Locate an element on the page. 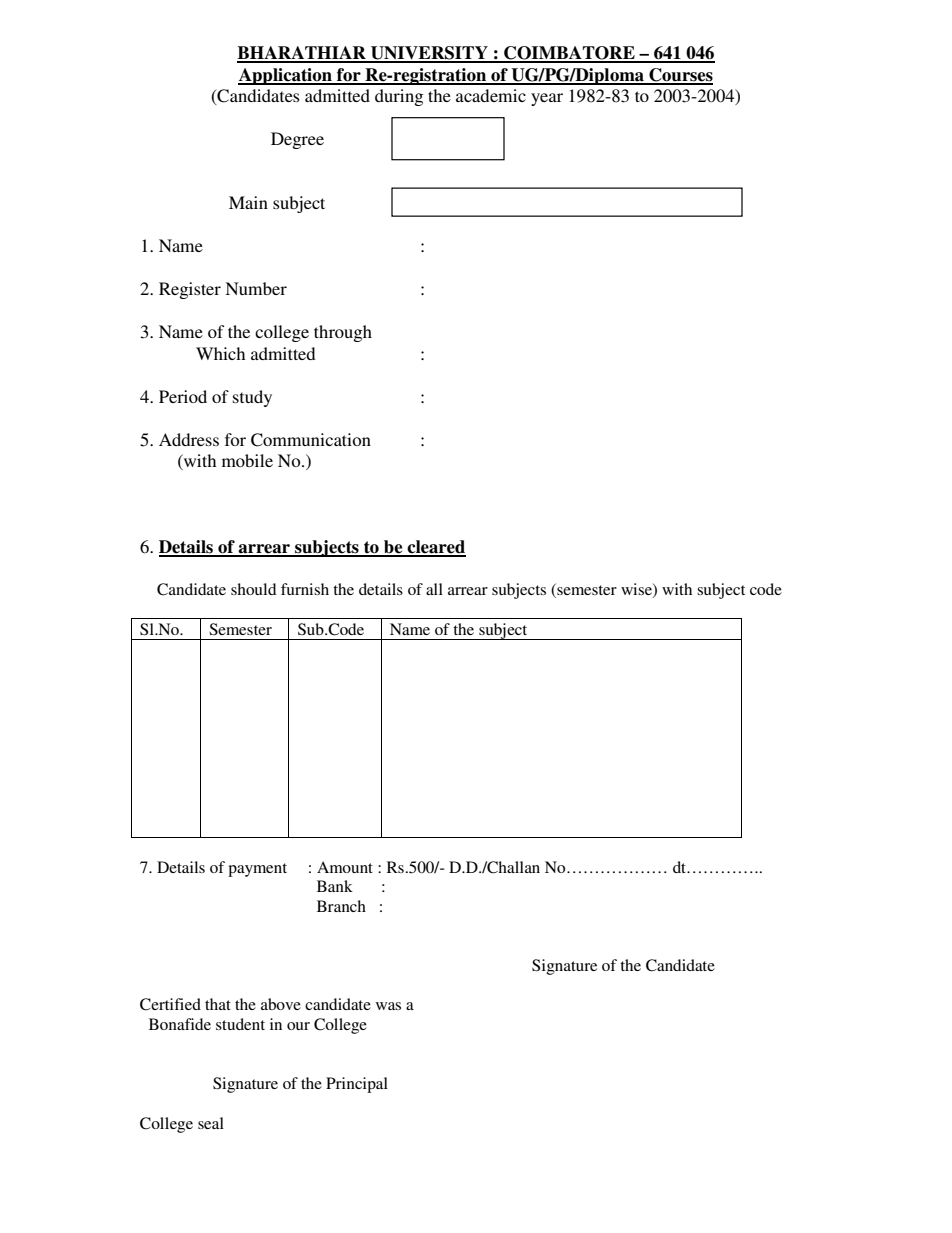  was is located at coordinates (388, 1006).
